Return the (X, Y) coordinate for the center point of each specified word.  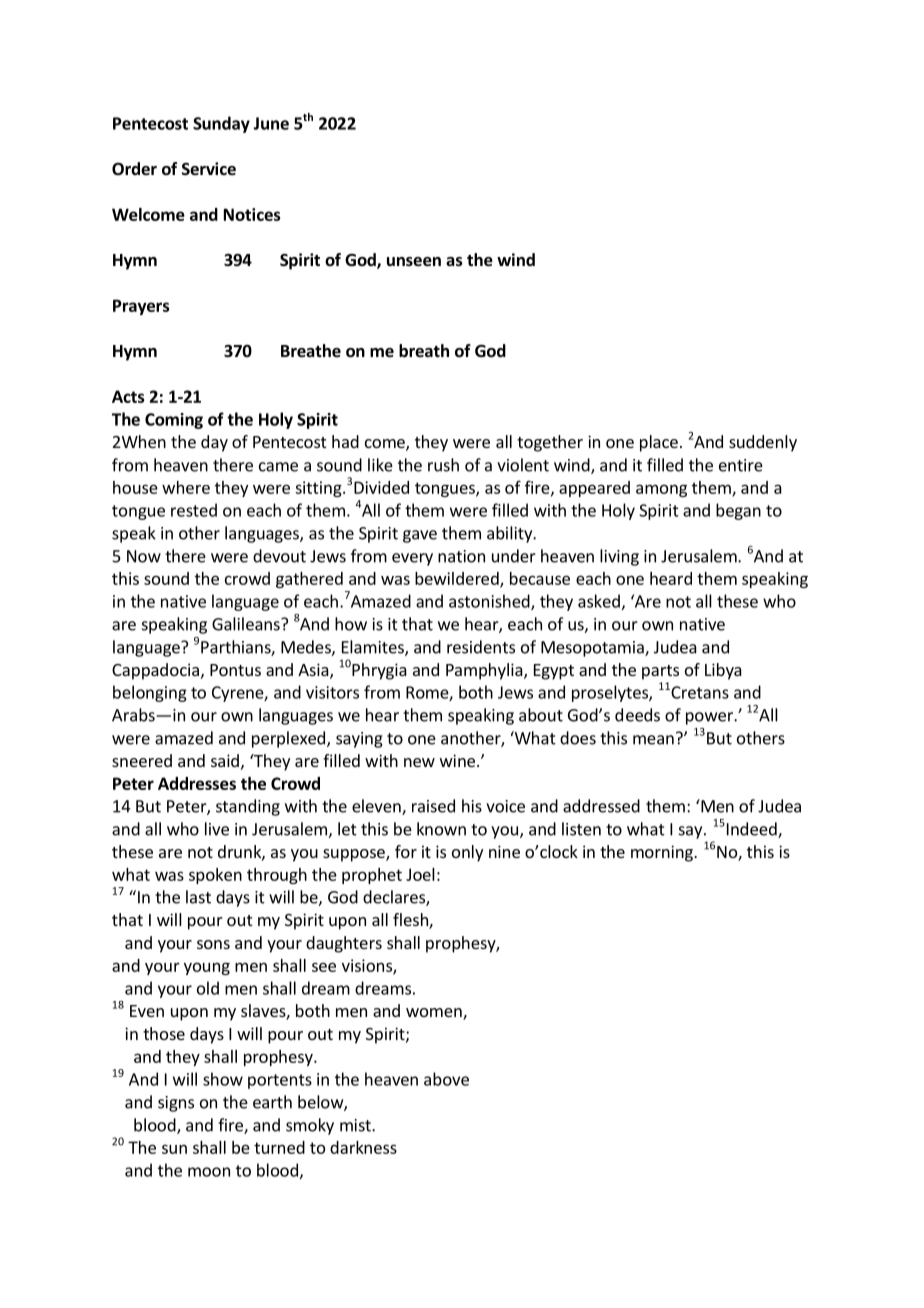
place (659, 443)
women (435, 1014)
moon (209, 1172)
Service (209, 169)
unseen (414, 262)
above (446, 1079)
